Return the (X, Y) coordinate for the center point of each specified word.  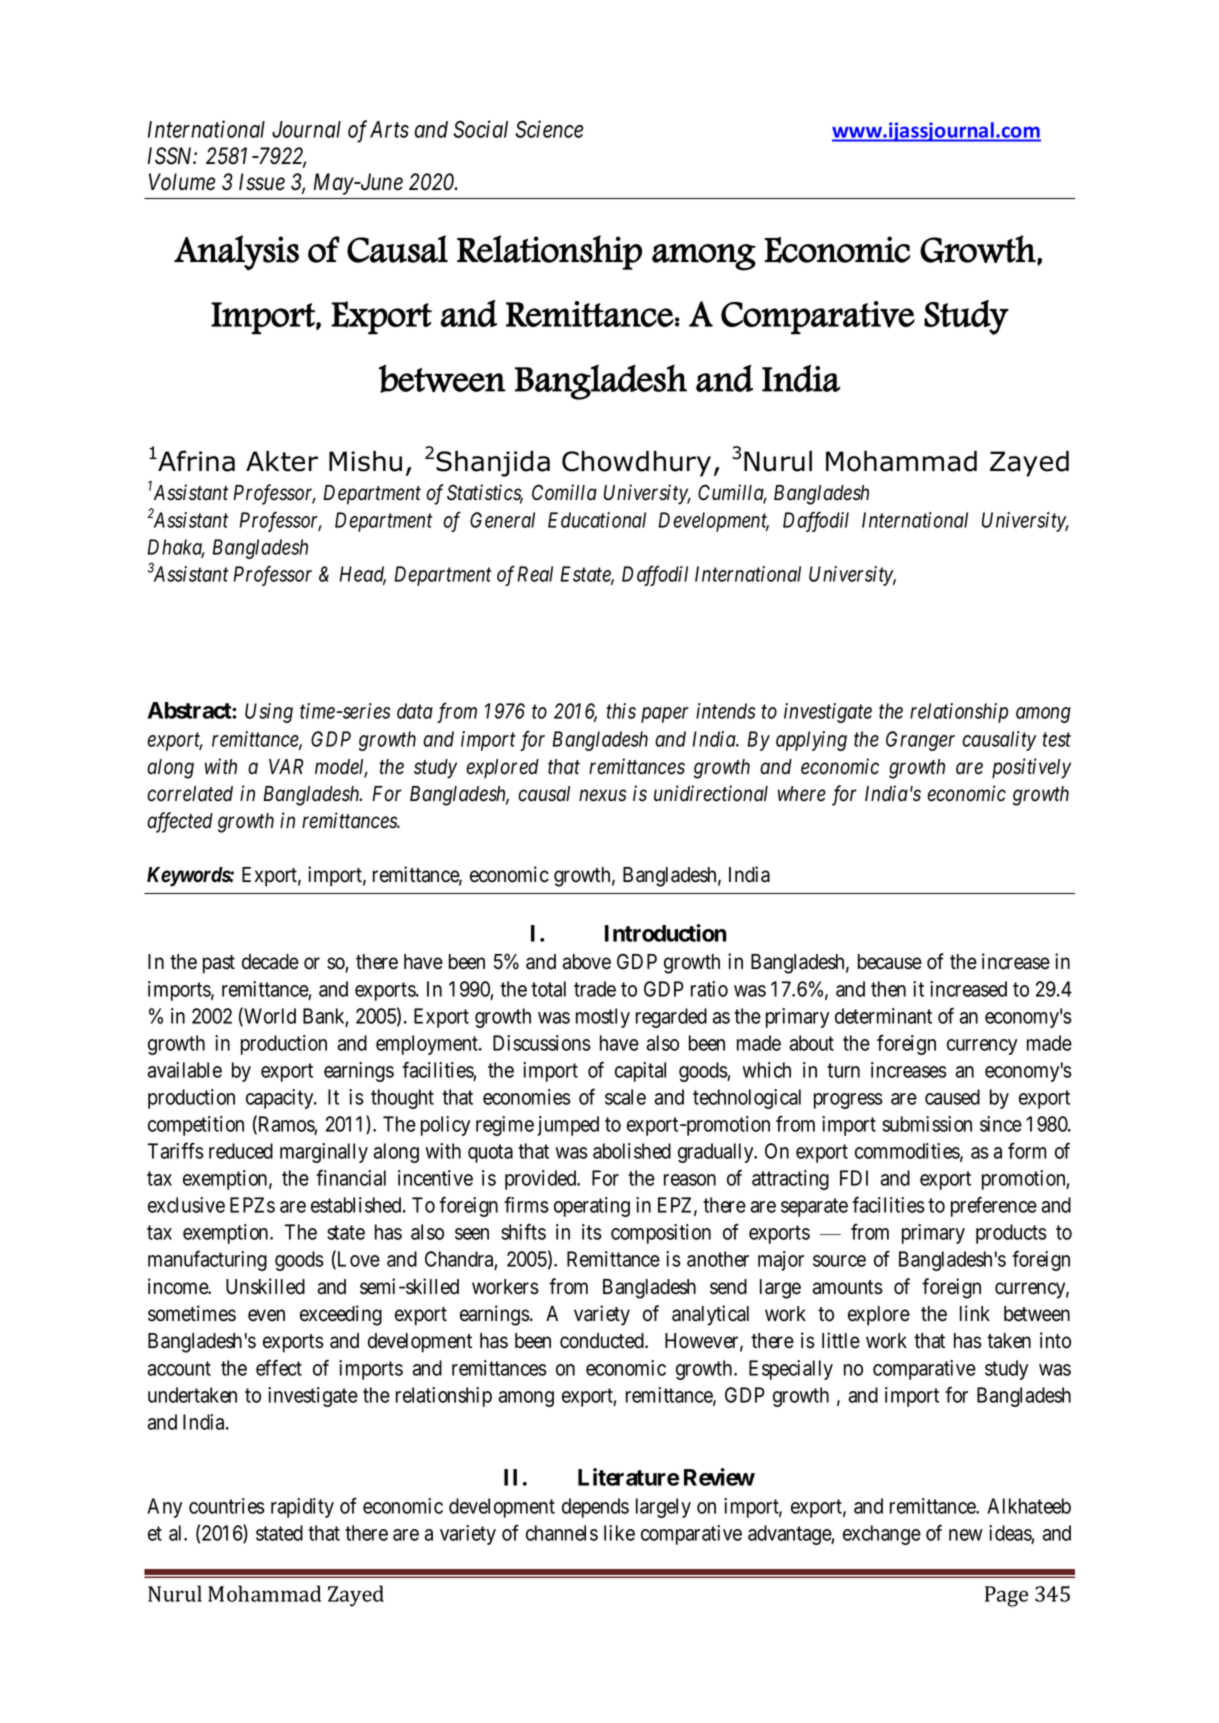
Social (481, 129)
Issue (262, 182)
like (619, 1533)
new (966, 1535)
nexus (602, 795)
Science (549, 129)
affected (180, 822)
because (890, 962)
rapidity (302, 1508)
